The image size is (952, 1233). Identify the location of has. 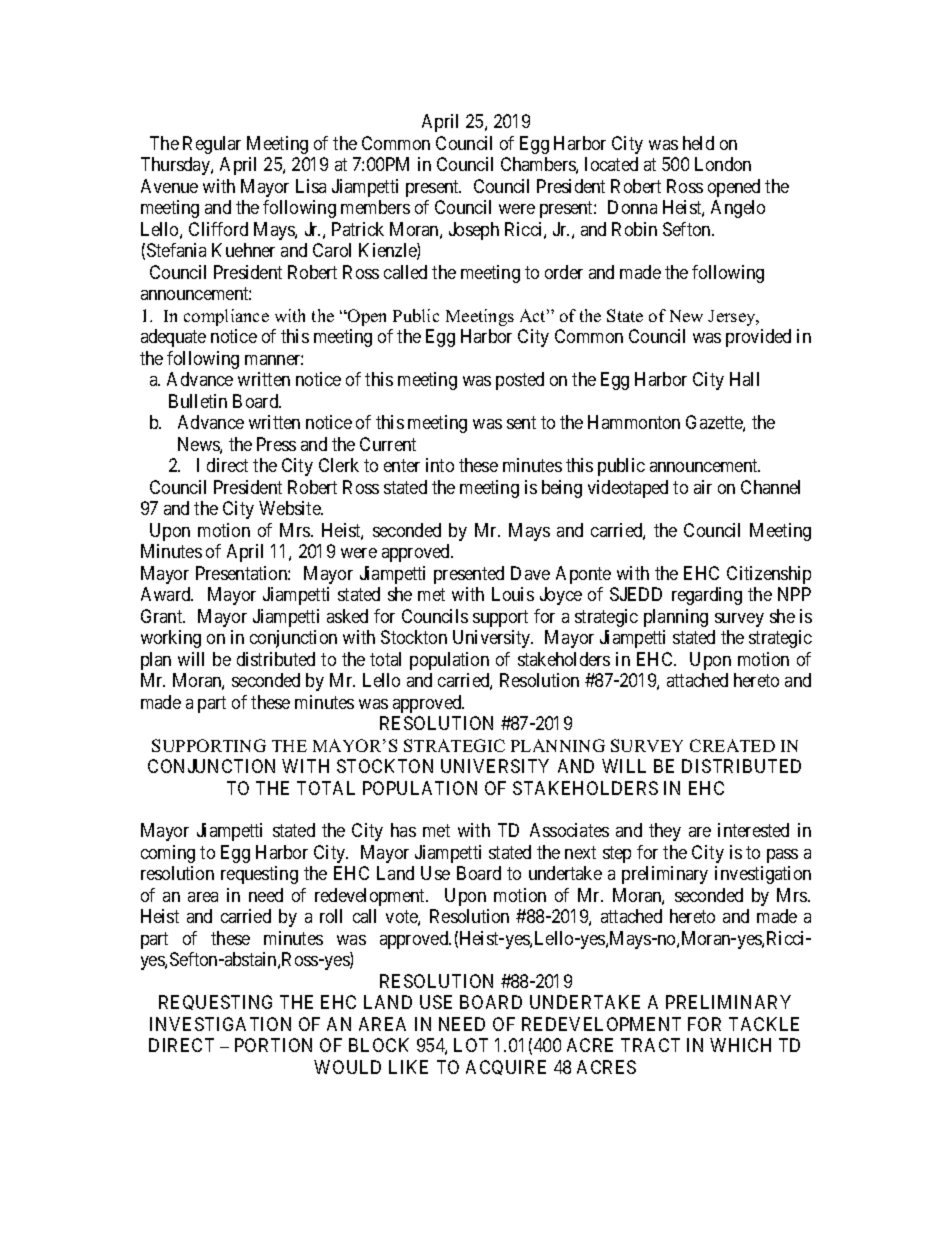
(403, 830).
